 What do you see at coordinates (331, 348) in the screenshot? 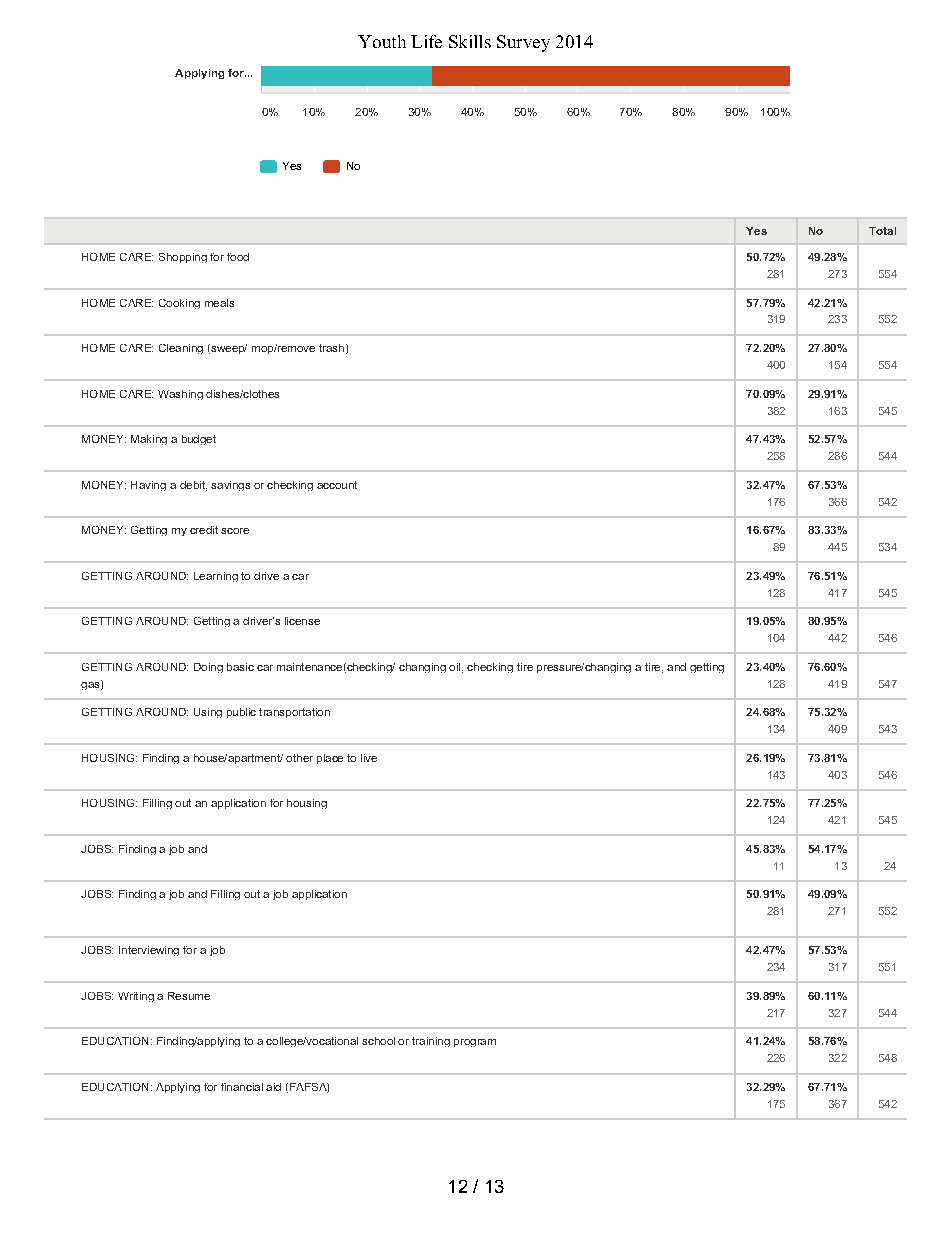
I see `trash` at bounding box center [331, 348].
